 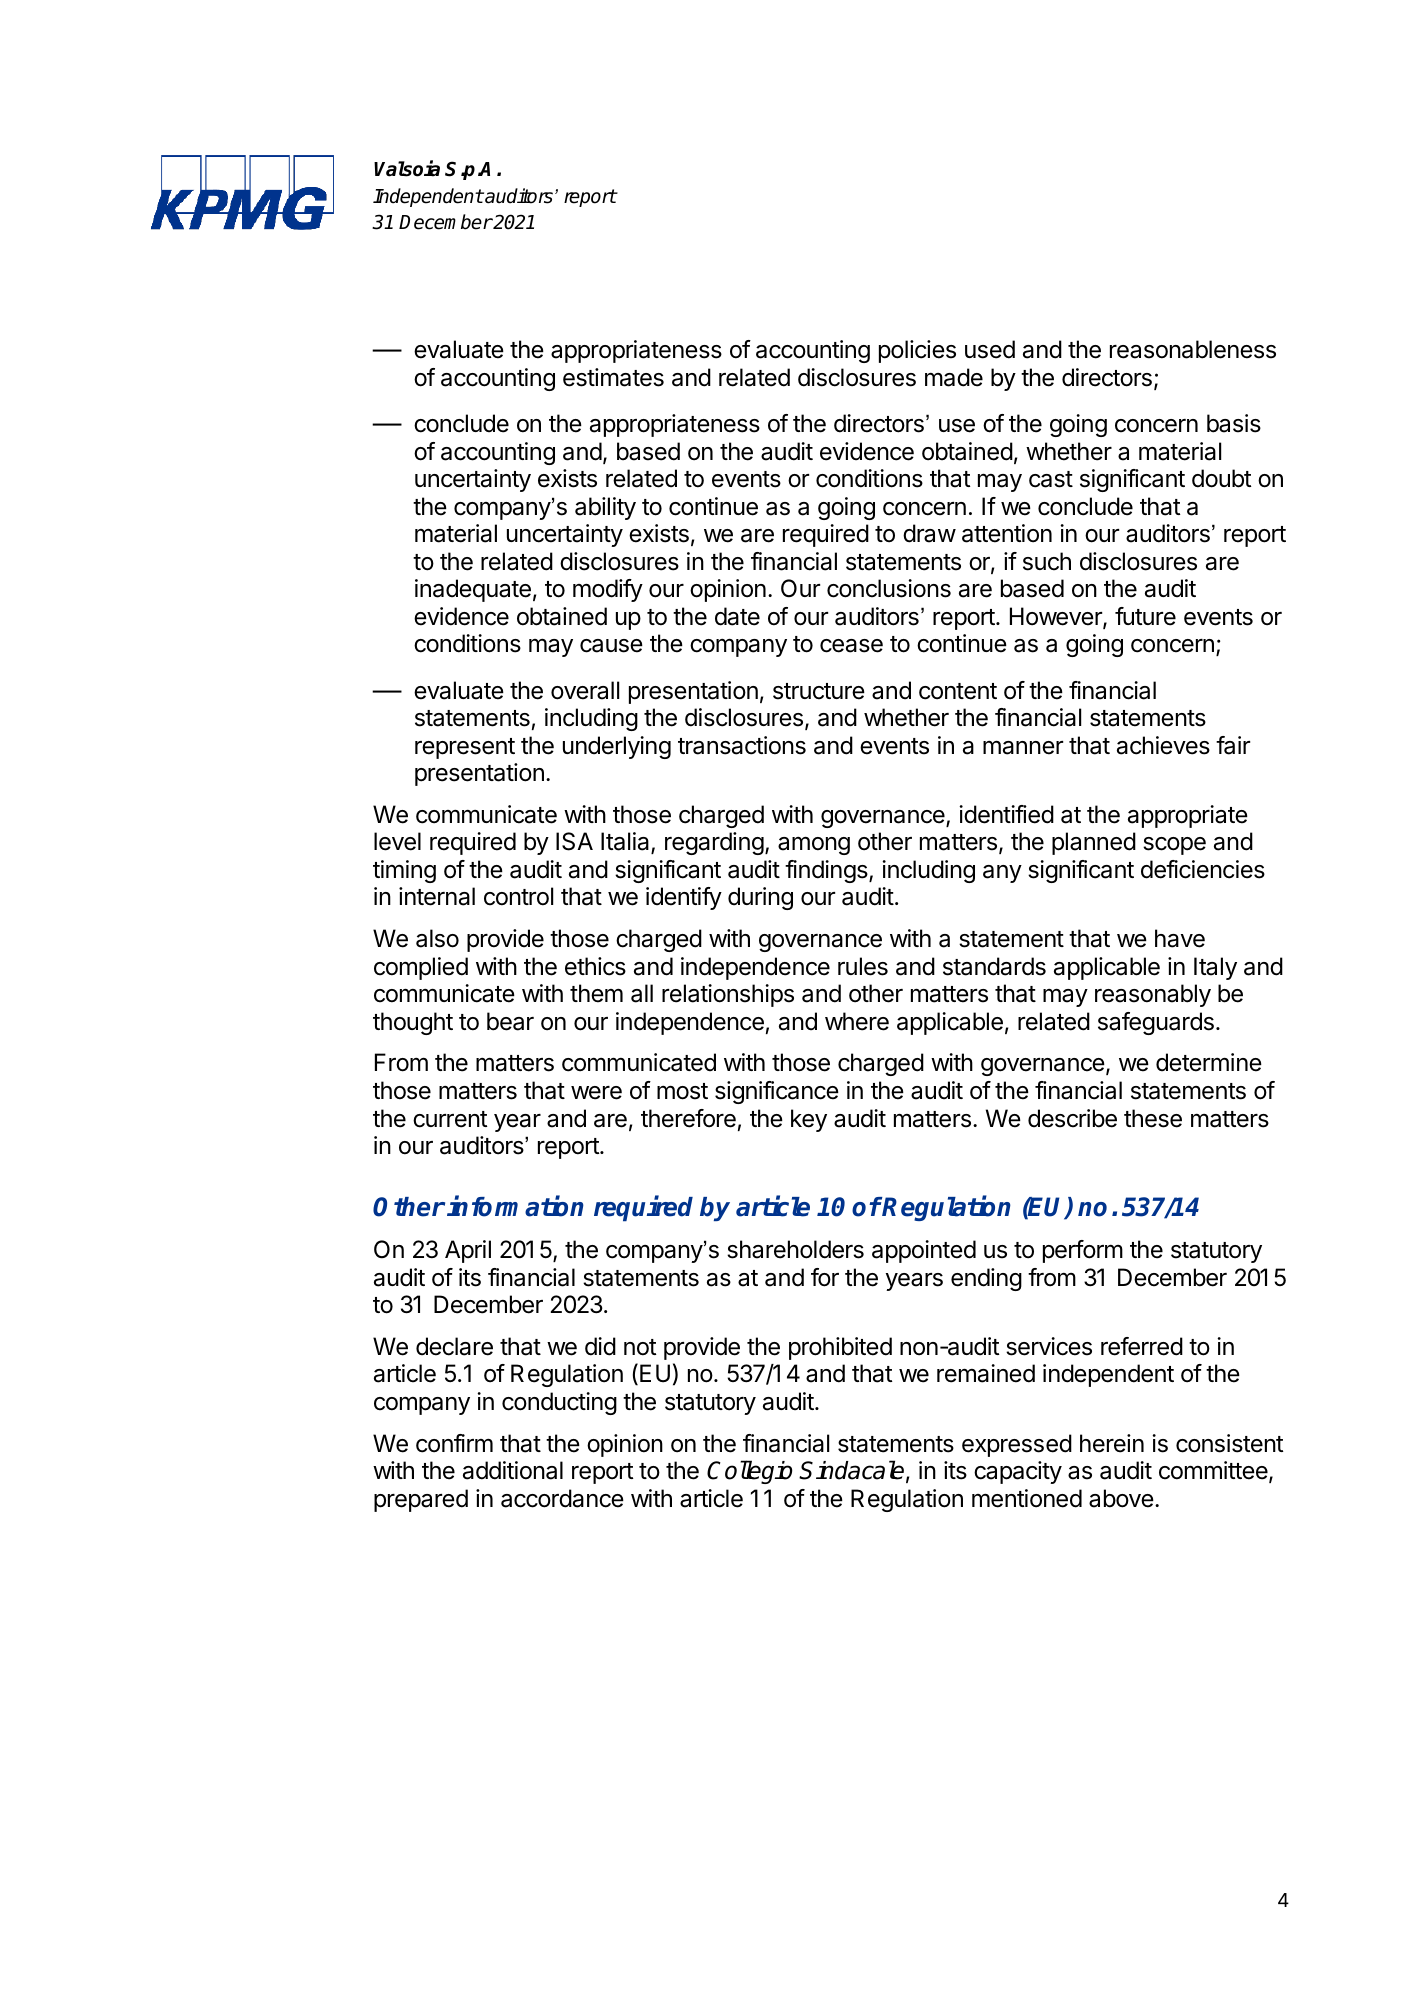 What do you see at coordinates (749, 1472) in the image?
I see `Collegio` at bounding box center [749, 1472].
